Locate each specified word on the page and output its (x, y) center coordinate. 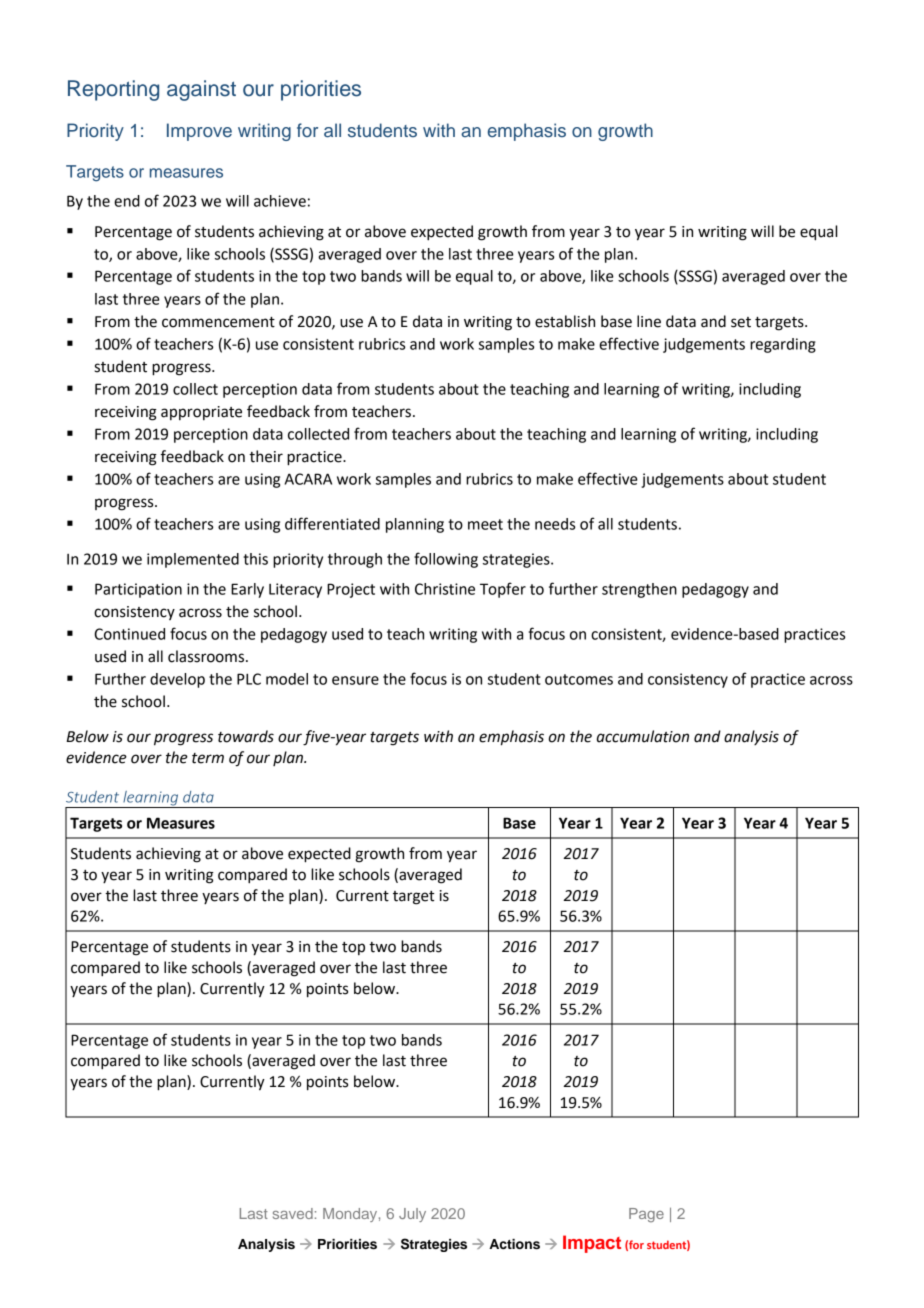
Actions (514, 1244)
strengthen (639, 590)
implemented (193, 560)
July (412, 1215)
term (208, 758)
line (649, 321)
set (741, 322)
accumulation (643, 736)
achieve (280, 201)
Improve (199, 132)
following (446, 560)
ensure (355, 680)
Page (646, 1215)
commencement (218, 322)
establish (565, 321)
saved (293, 1213)
